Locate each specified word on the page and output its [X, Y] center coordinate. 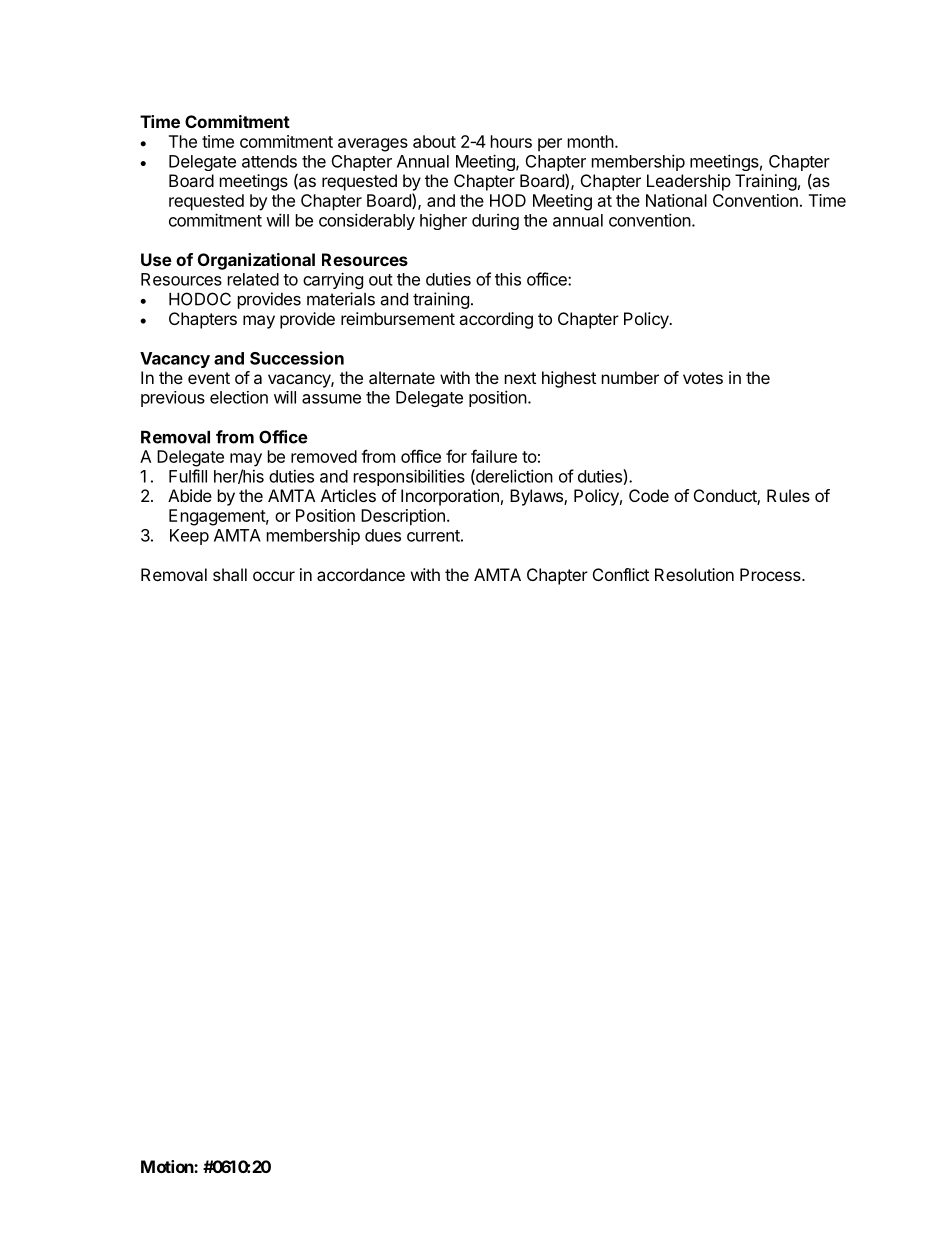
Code [649, 495]
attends [269, 161]
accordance [361, 574]
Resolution [694, 574]
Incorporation [450, 497]
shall [230, 574]
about [434, 141]
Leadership [689, 182]
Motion [168, 1166]
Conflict [621, 574]
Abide [190, 495]
